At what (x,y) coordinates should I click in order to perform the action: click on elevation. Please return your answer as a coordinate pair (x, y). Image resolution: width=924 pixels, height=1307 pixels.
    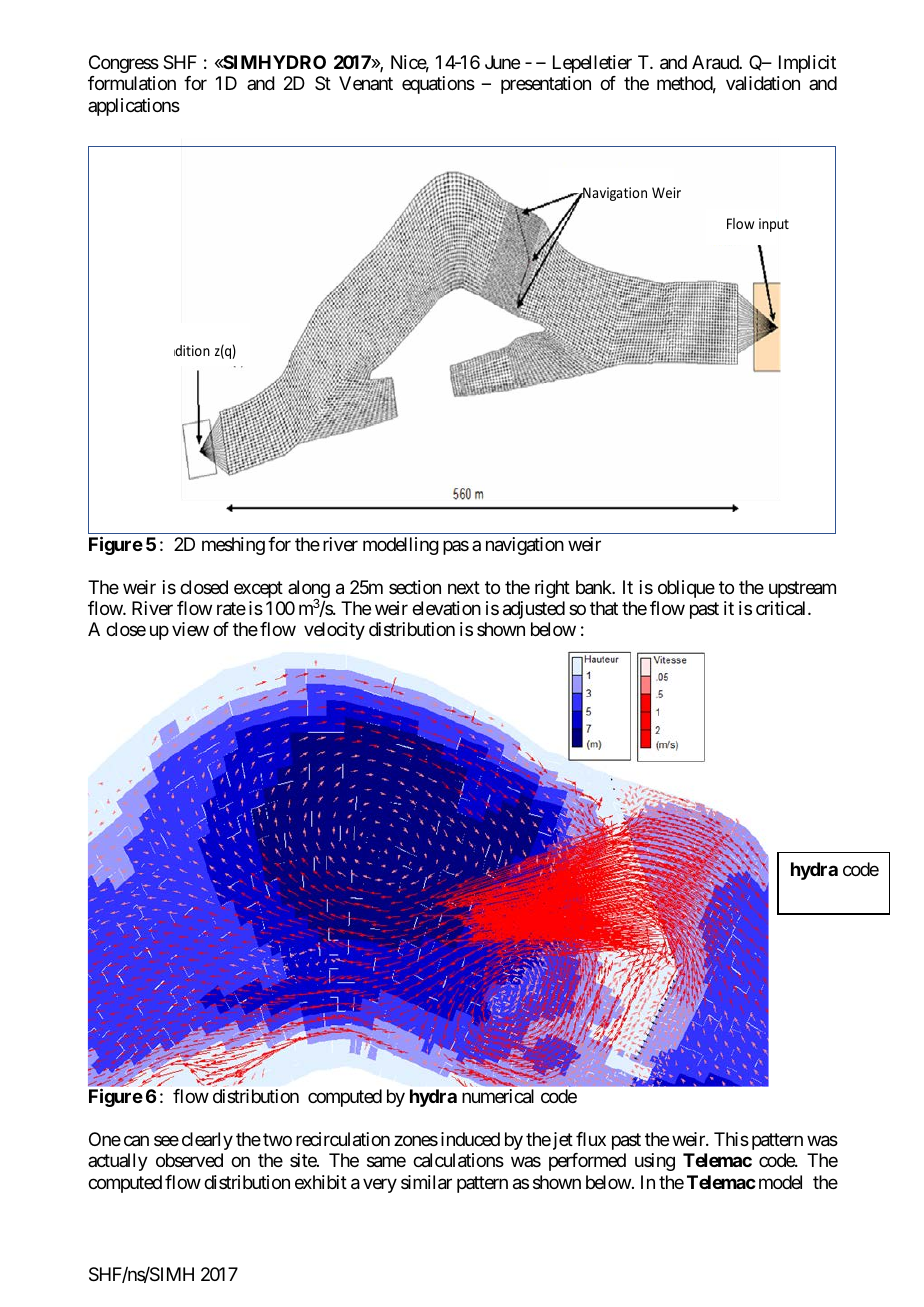
    Looking at the image, I should click on (446, 608).
